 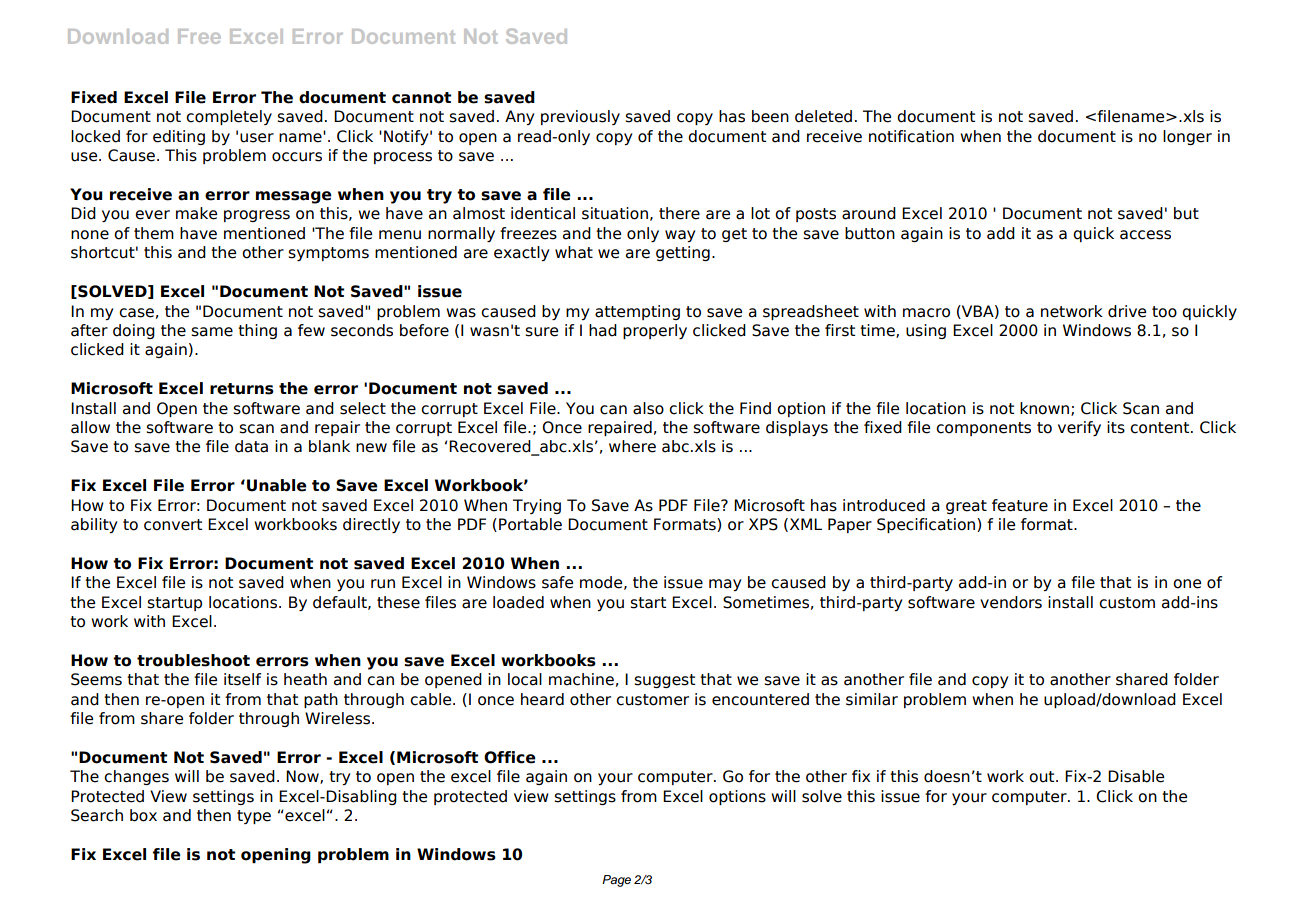 What do you see at coordinates (1011, 602) in the screenshot?
I see `vendors` at bounding box center [1011, 602].
